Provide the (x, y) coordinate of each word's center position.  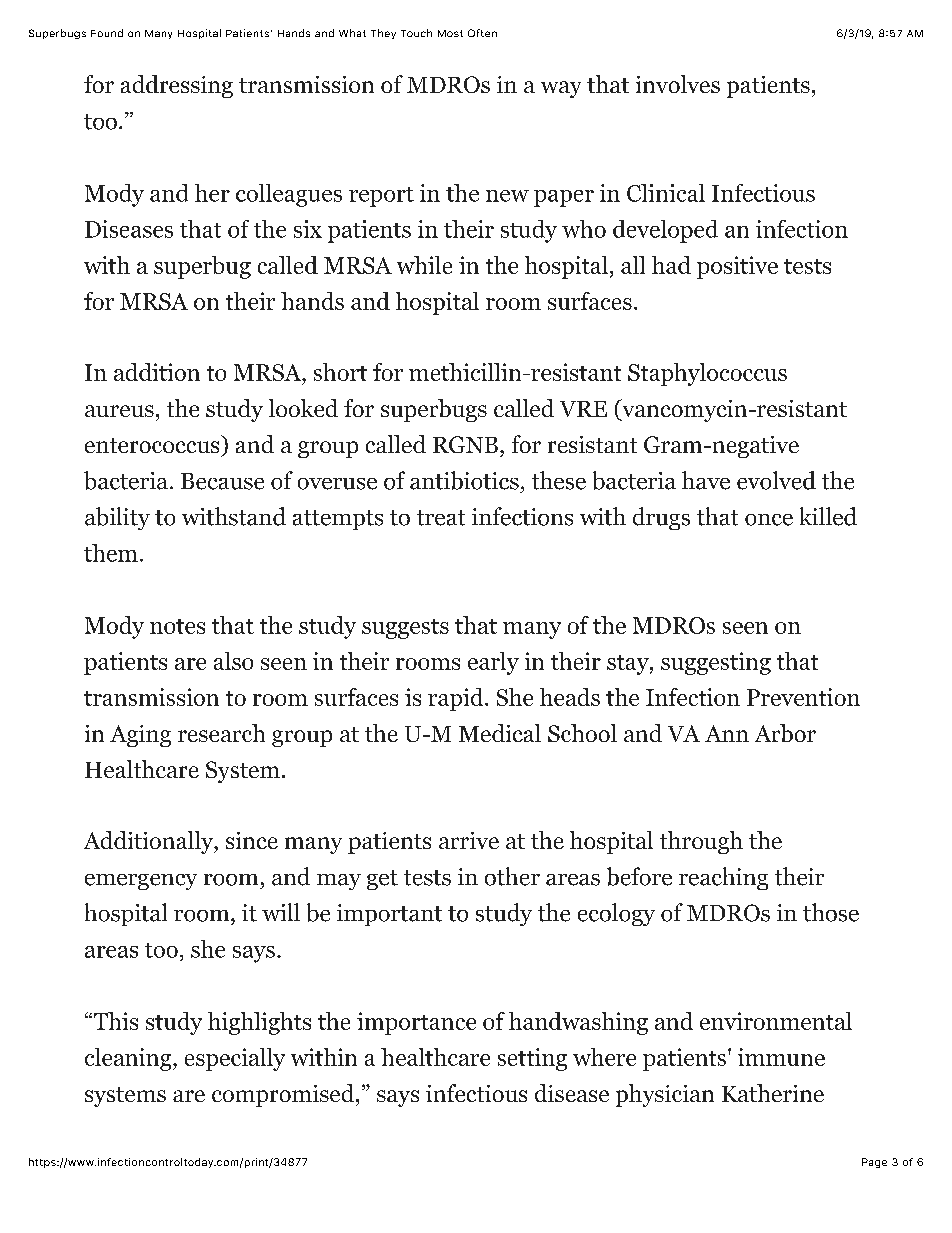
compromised (284, 1095)
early (493, 663)
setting (532, 1059)
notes (177, 626)
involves (678, 84)
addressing (177, 86)
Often (482, 33)
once (769, 520)
